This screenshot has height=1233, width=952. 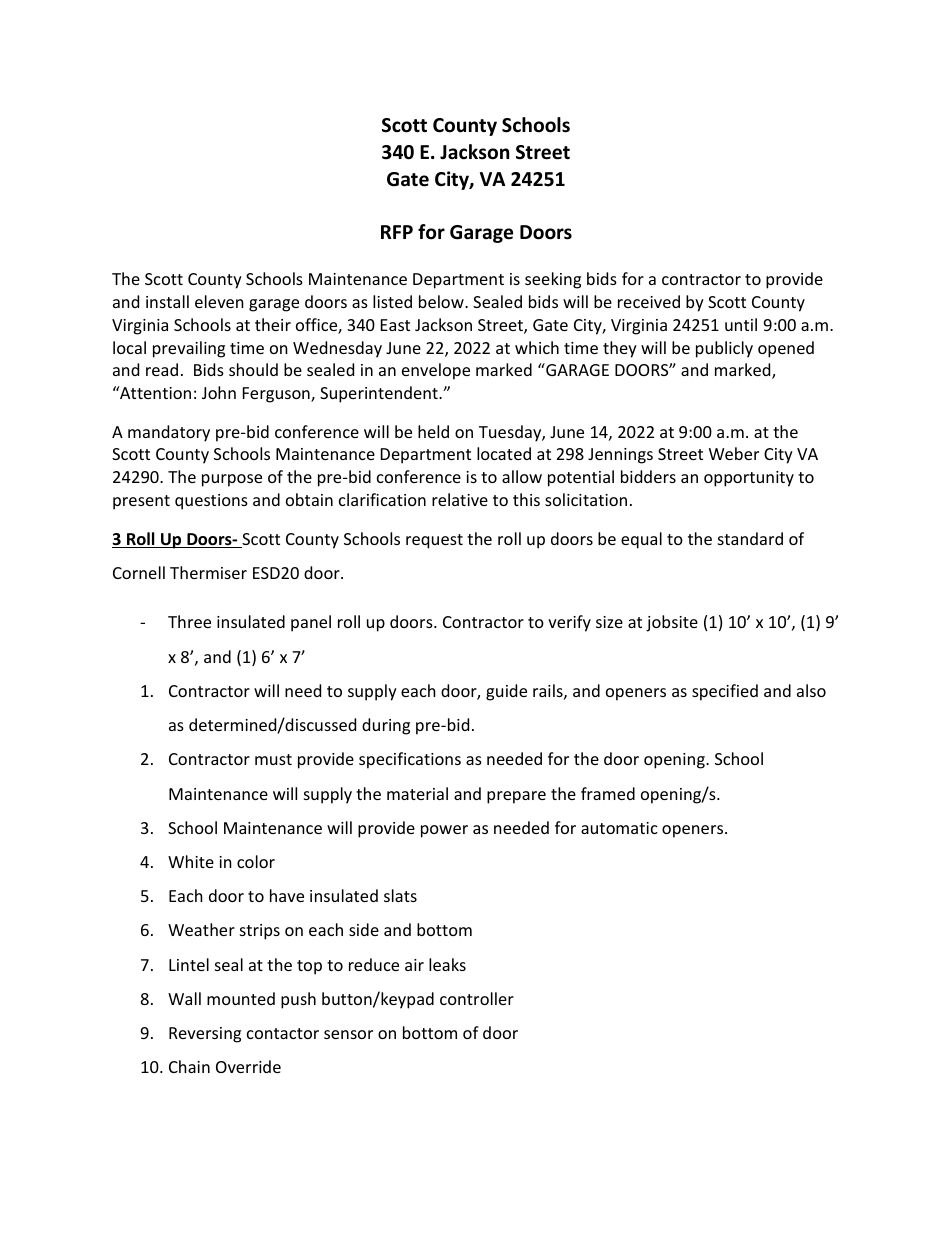 What do you see at coordinates (348, 1034) in the screenshot?
I see `sensor` at bounding box center [348, 1034].
